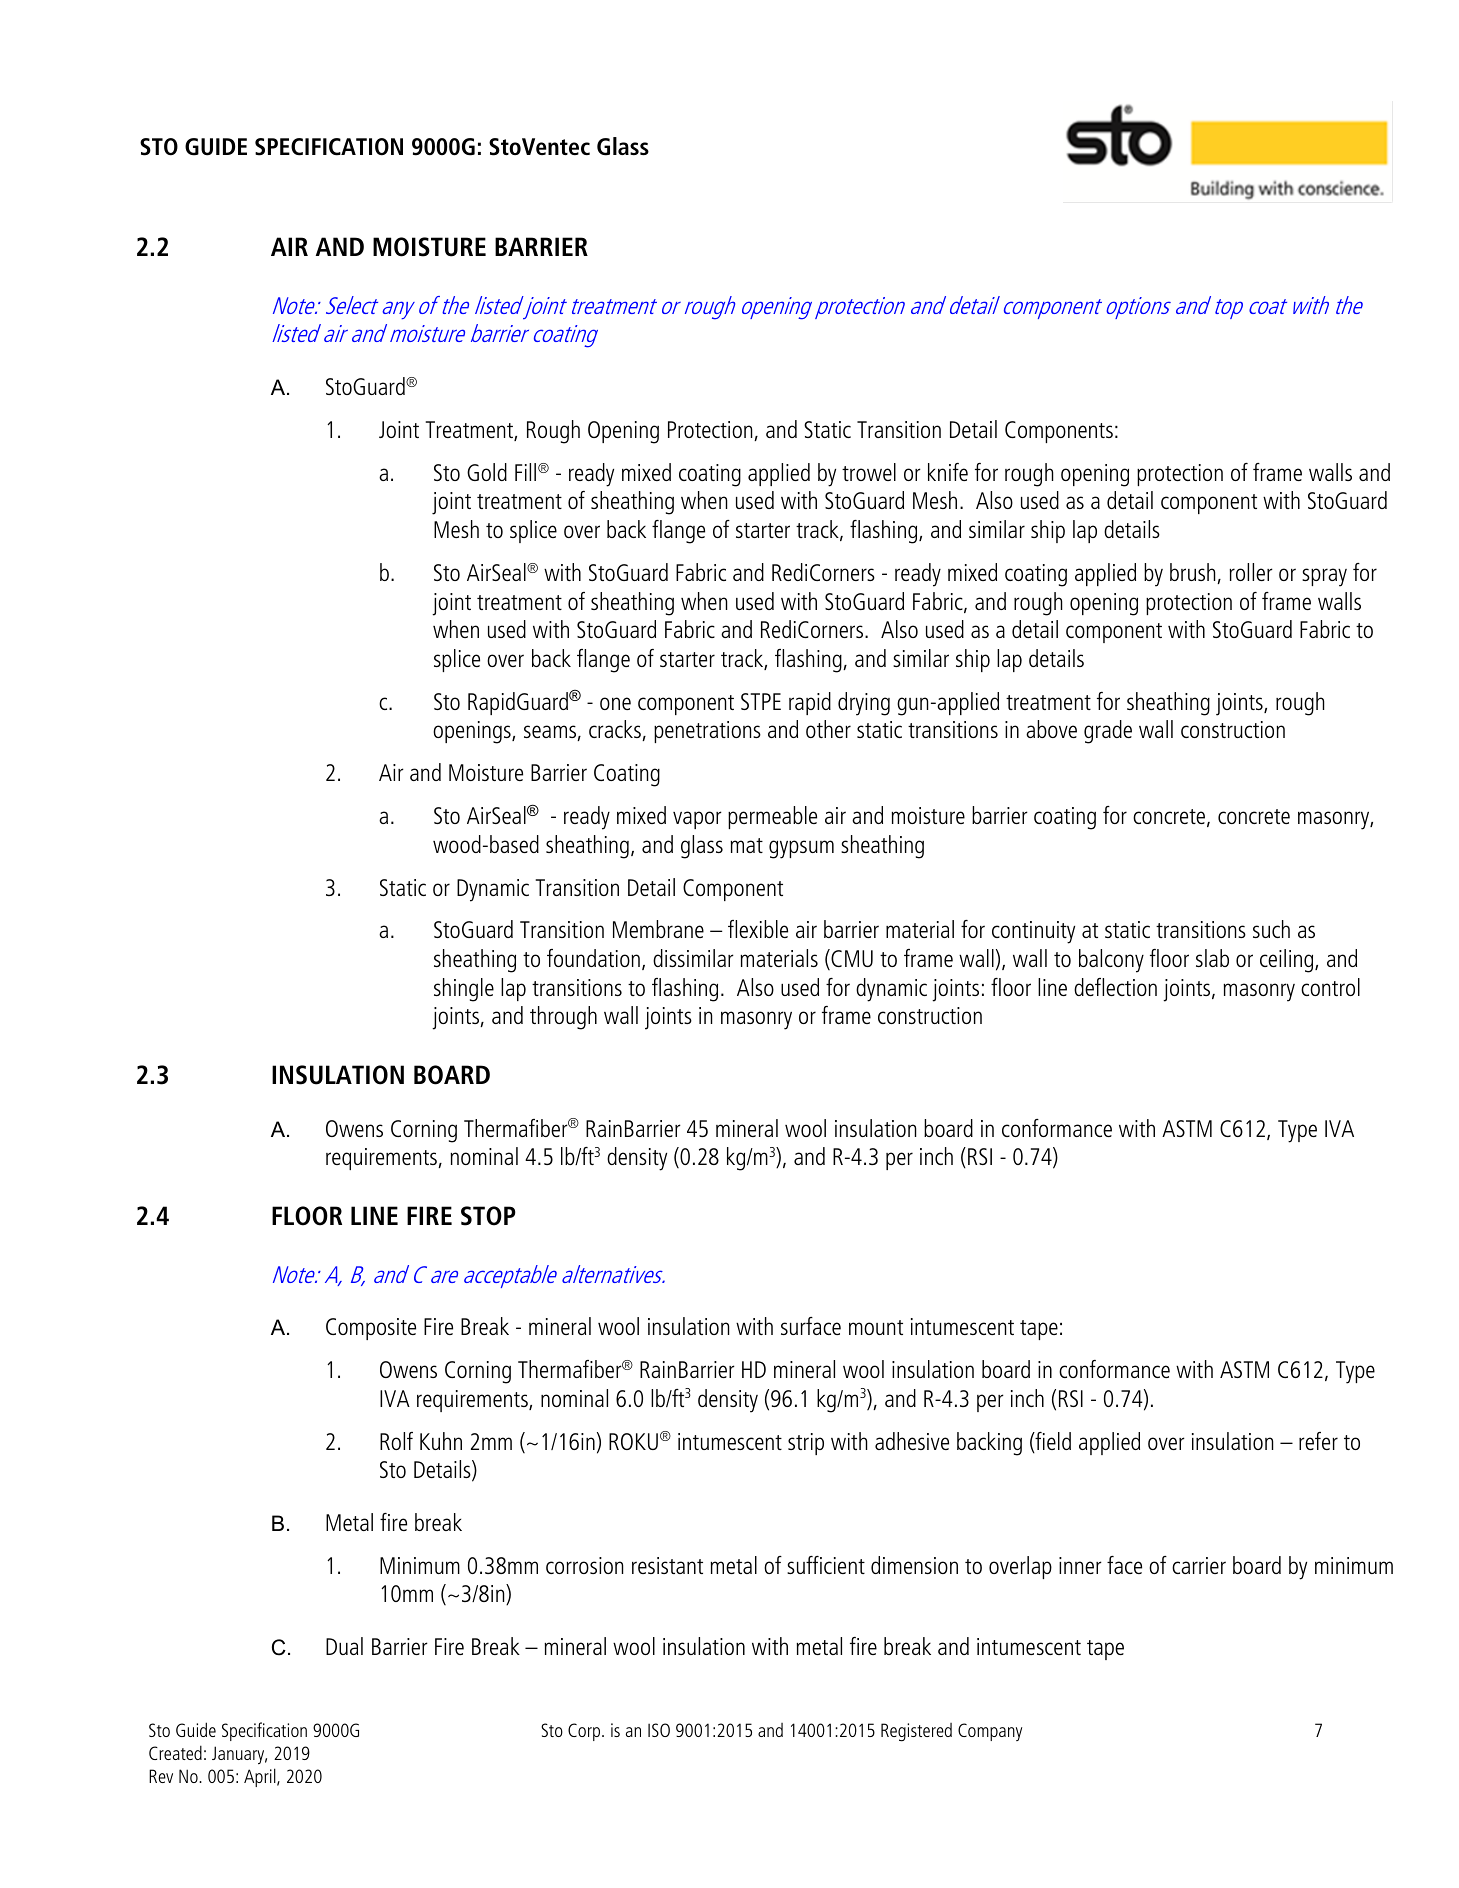 The width and height of the screenshot is (1459, 1888). I want to click on brush, so click(1194, 573).
